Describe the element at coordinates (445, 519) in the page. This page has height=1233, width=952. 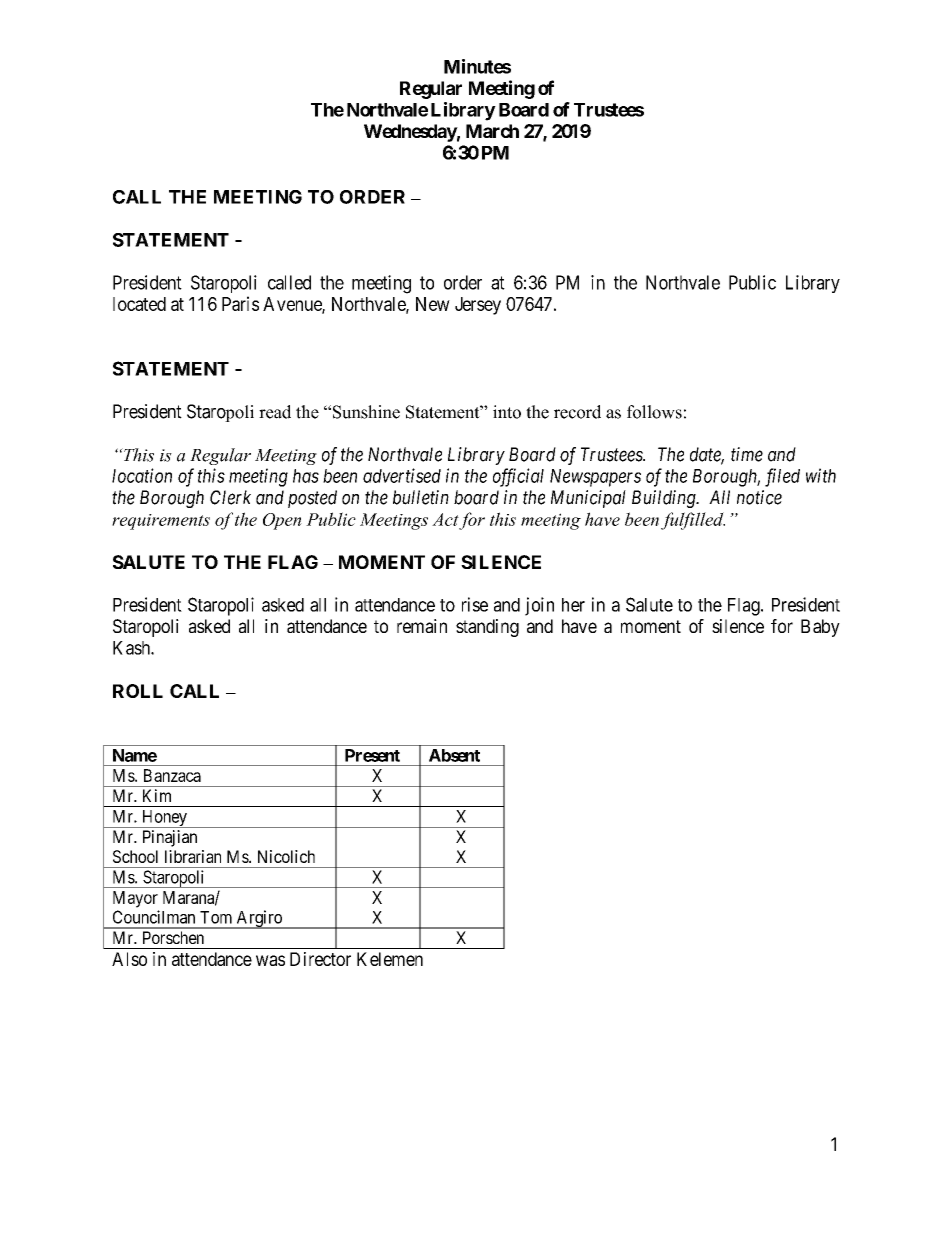
I see `Act` at that location.
